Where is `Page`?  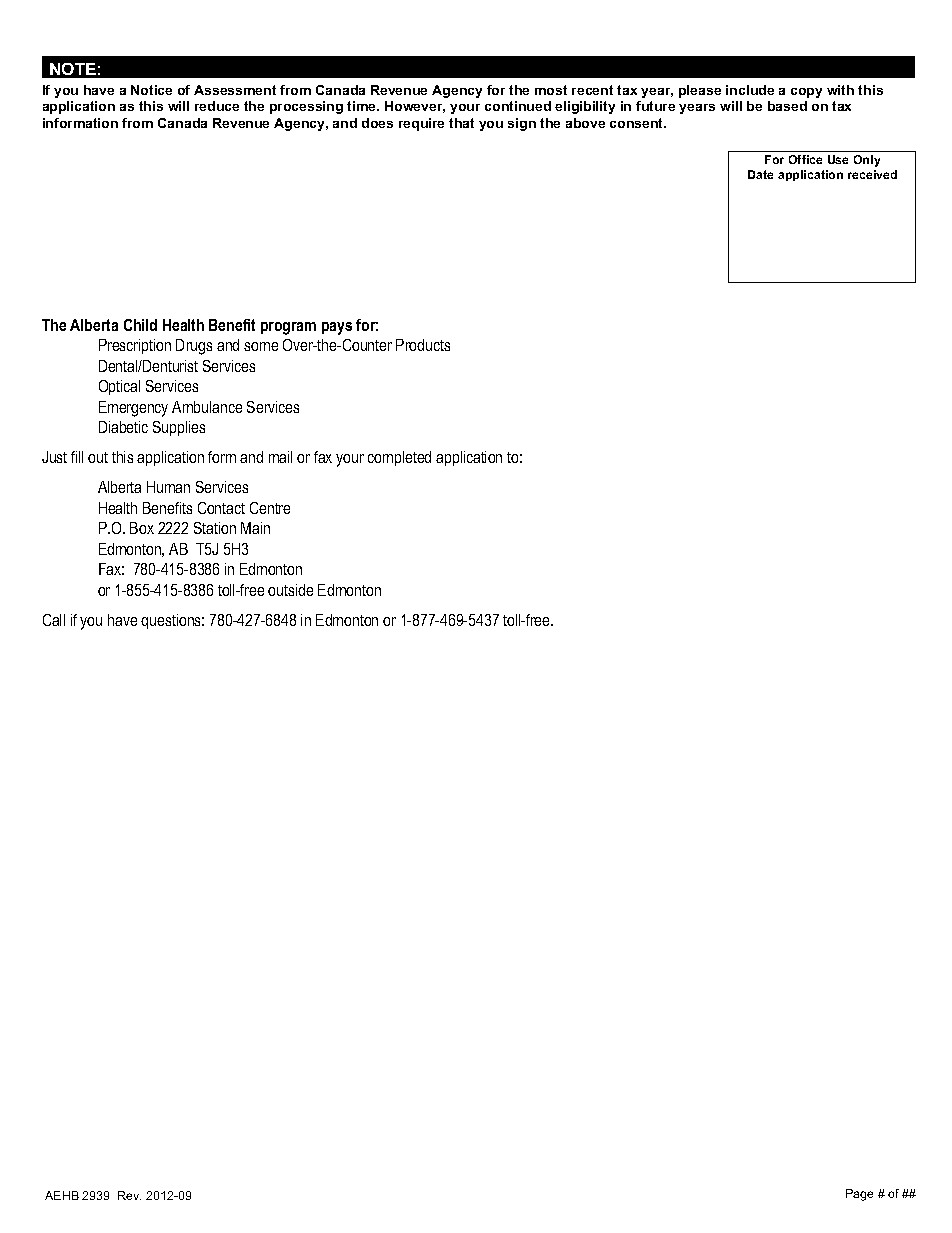
Page is located at coordinates (859, 1195).
